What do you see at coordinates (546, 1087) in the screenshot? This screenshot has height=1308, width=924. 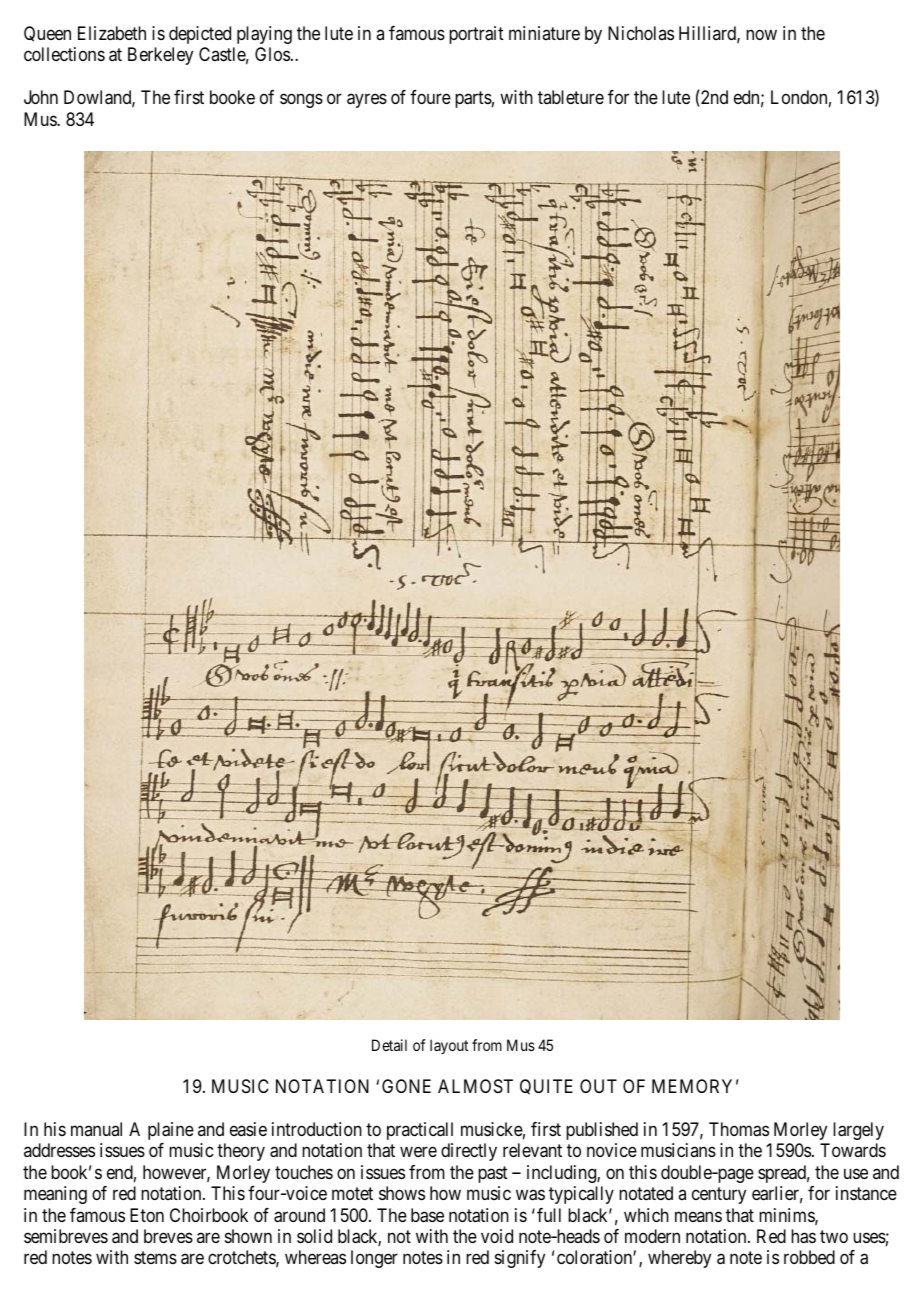 I see `QUITE` at bounding box center [546, 1087].
